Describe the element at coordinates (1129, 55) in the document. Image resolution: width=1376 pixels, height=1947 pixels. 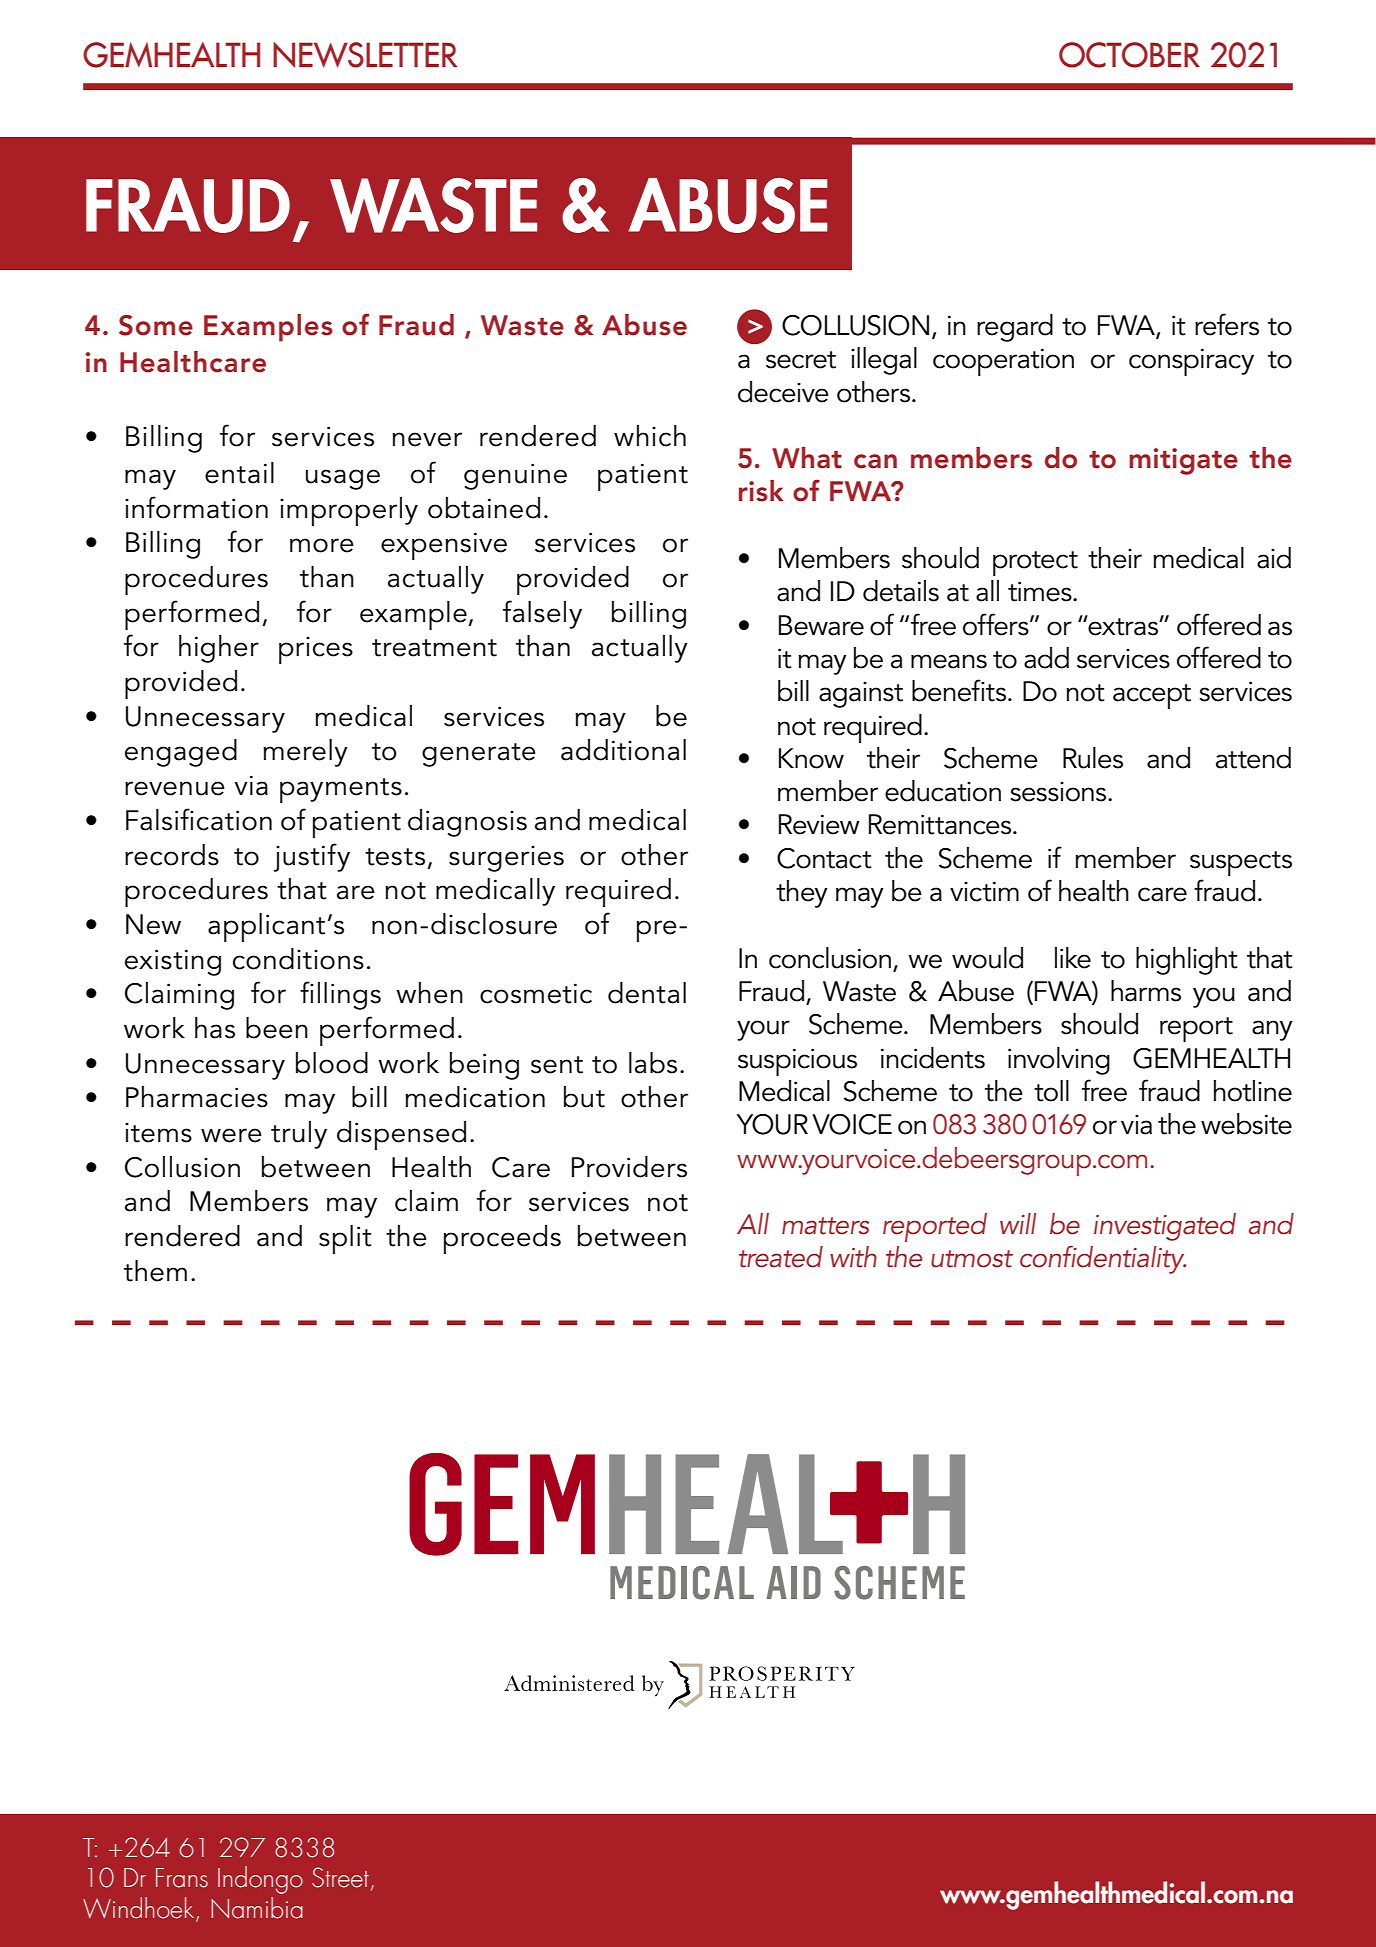
I see `OCTOBER` at that location.
